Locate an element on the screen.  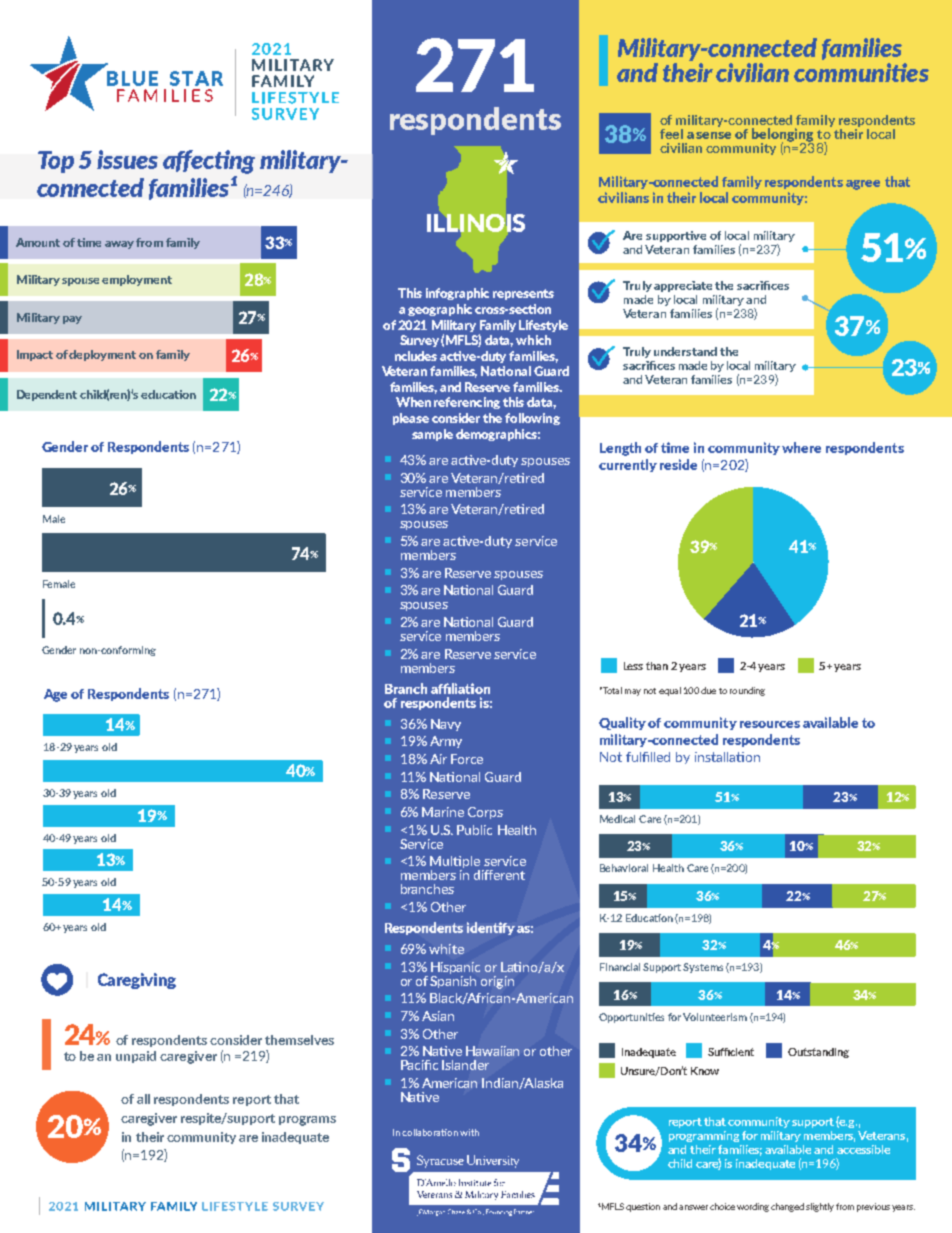
Dependent is located at coordinates (47, 395).
